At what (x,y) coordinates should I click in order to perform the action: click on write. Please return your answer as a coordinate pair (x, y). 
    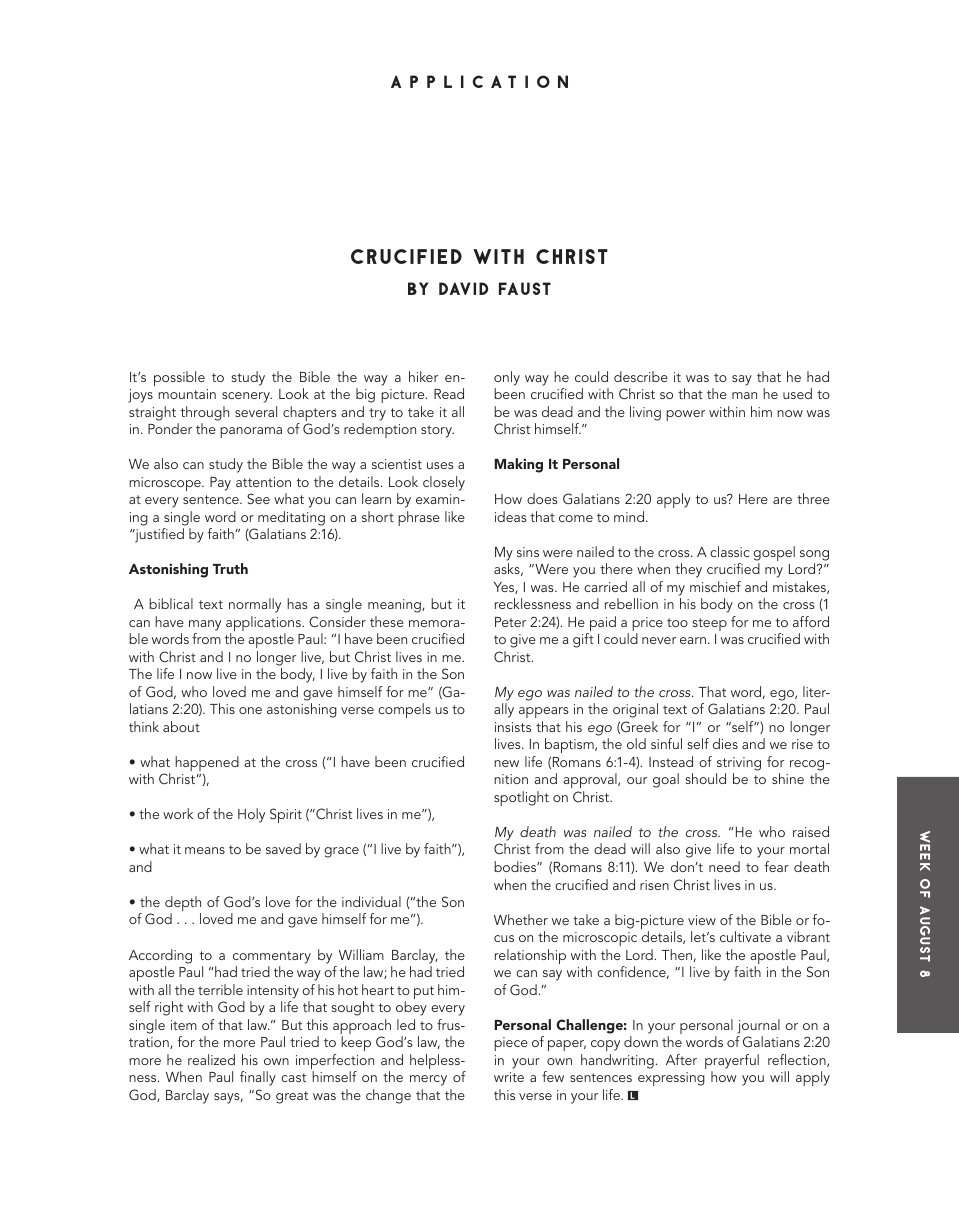
    Looking at the image, I should click on (509, 1077).
